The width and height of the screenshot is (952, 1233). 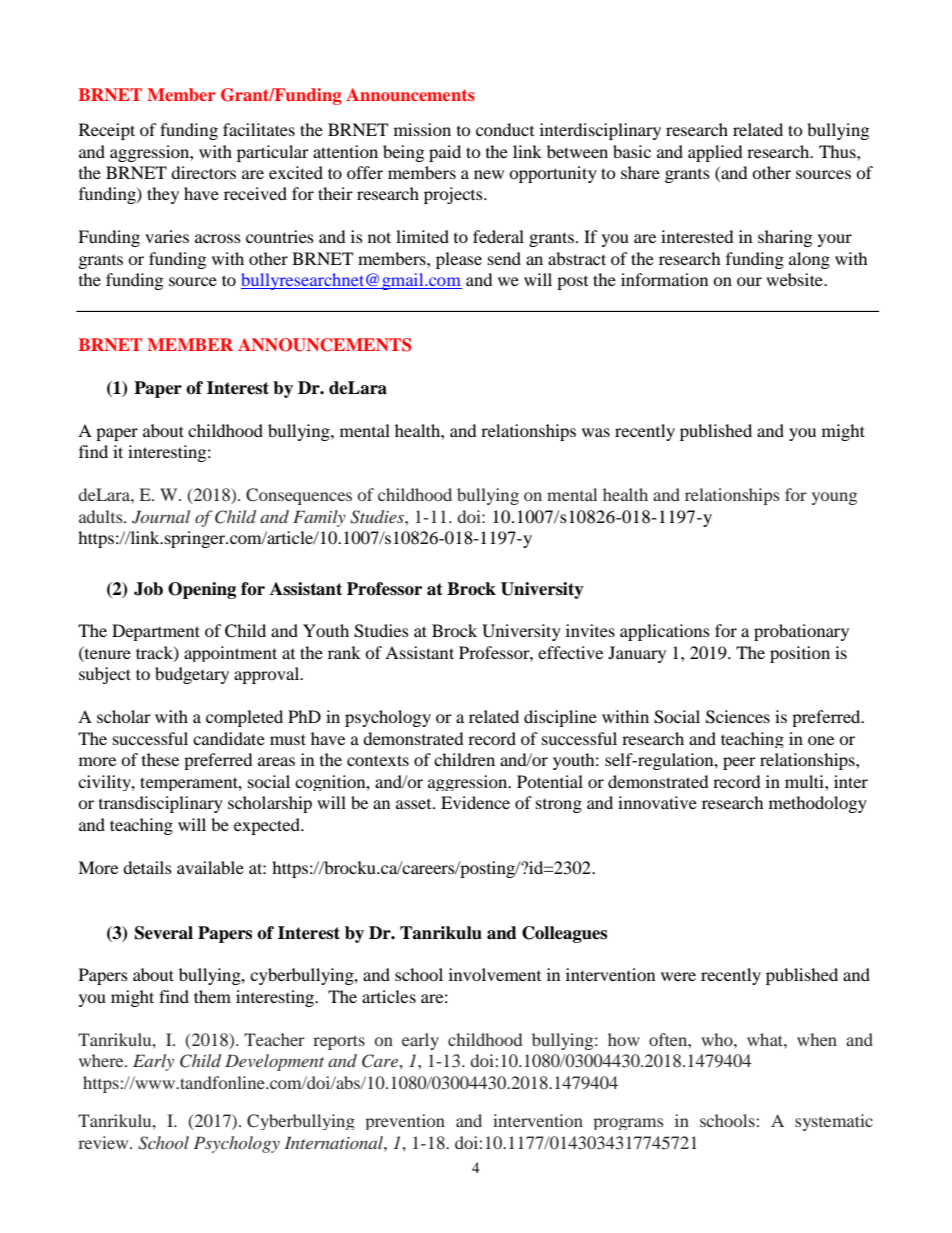 What do you see at coordinates (161, 517) in the screenshot?
I see `Journal` at bounding box center [161, 517].
